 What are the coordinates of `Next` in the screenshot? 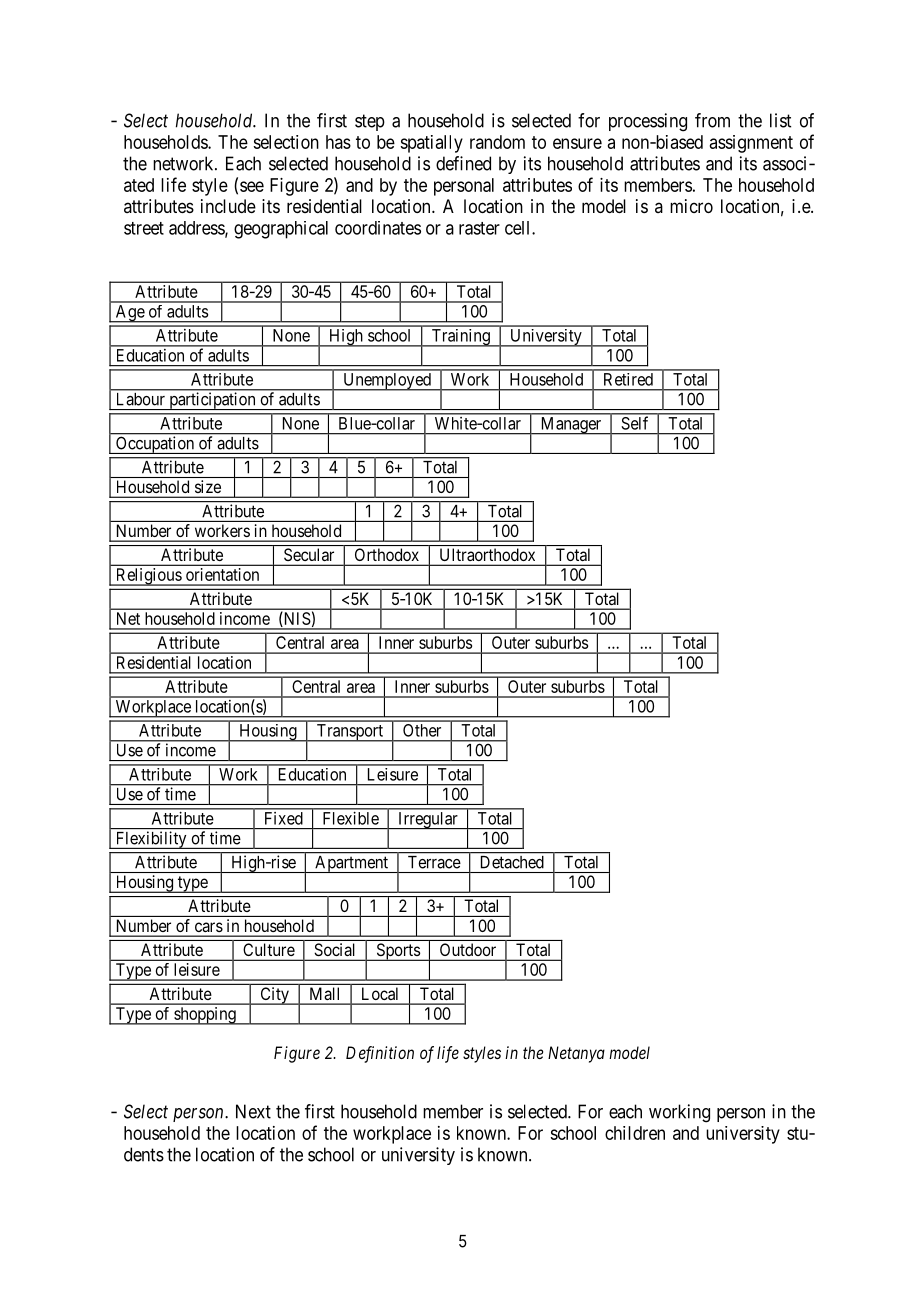 It's located at (253, 1111).
